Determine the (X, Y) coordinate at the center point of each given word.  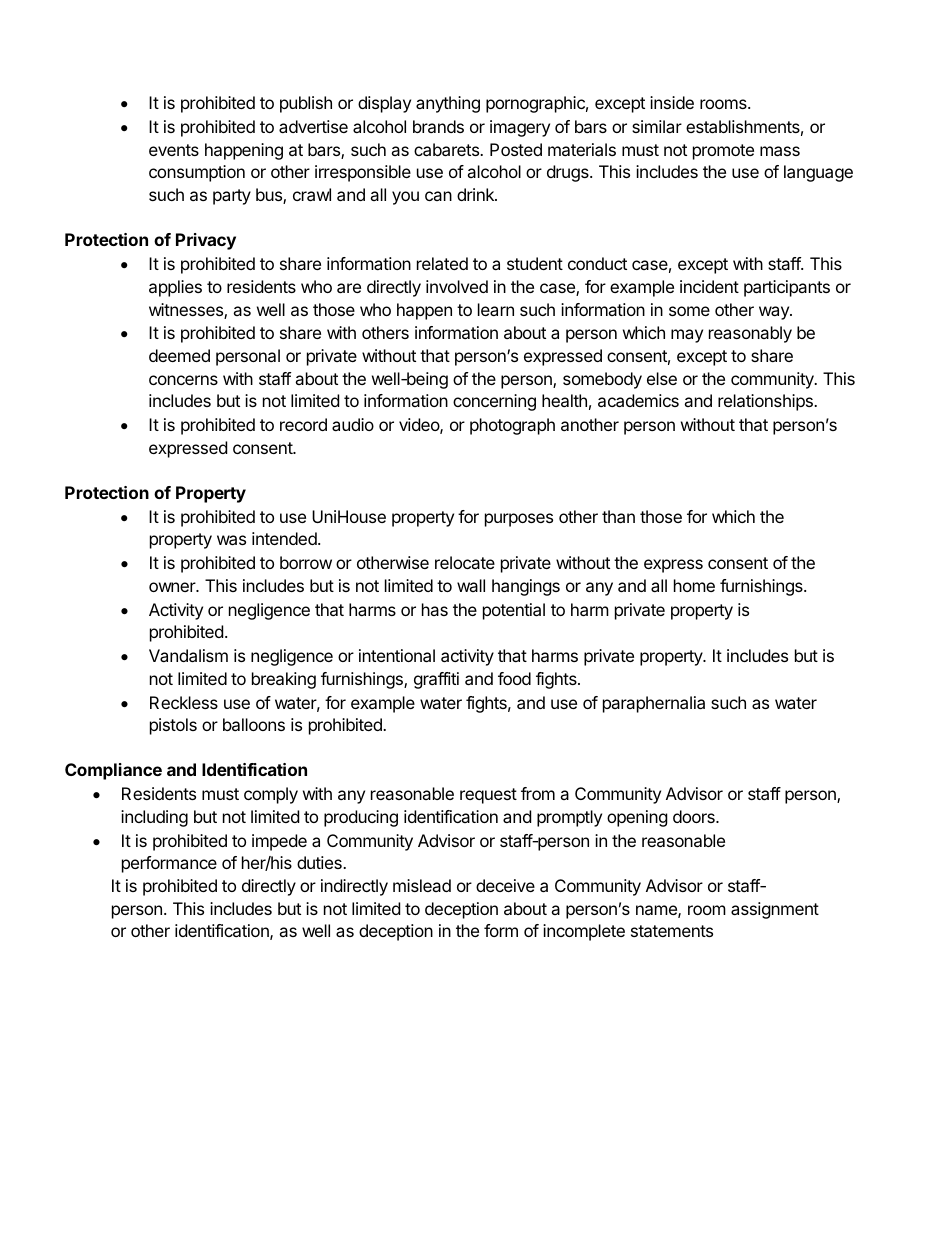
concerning (494, 402)
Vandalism (188, 655)
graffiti (436, 680)
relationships (766, 402)
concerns (183, 380)
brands (438, 126)
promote (723, 152)
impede (279, 842)
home (694, 585)
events (174, 150)
